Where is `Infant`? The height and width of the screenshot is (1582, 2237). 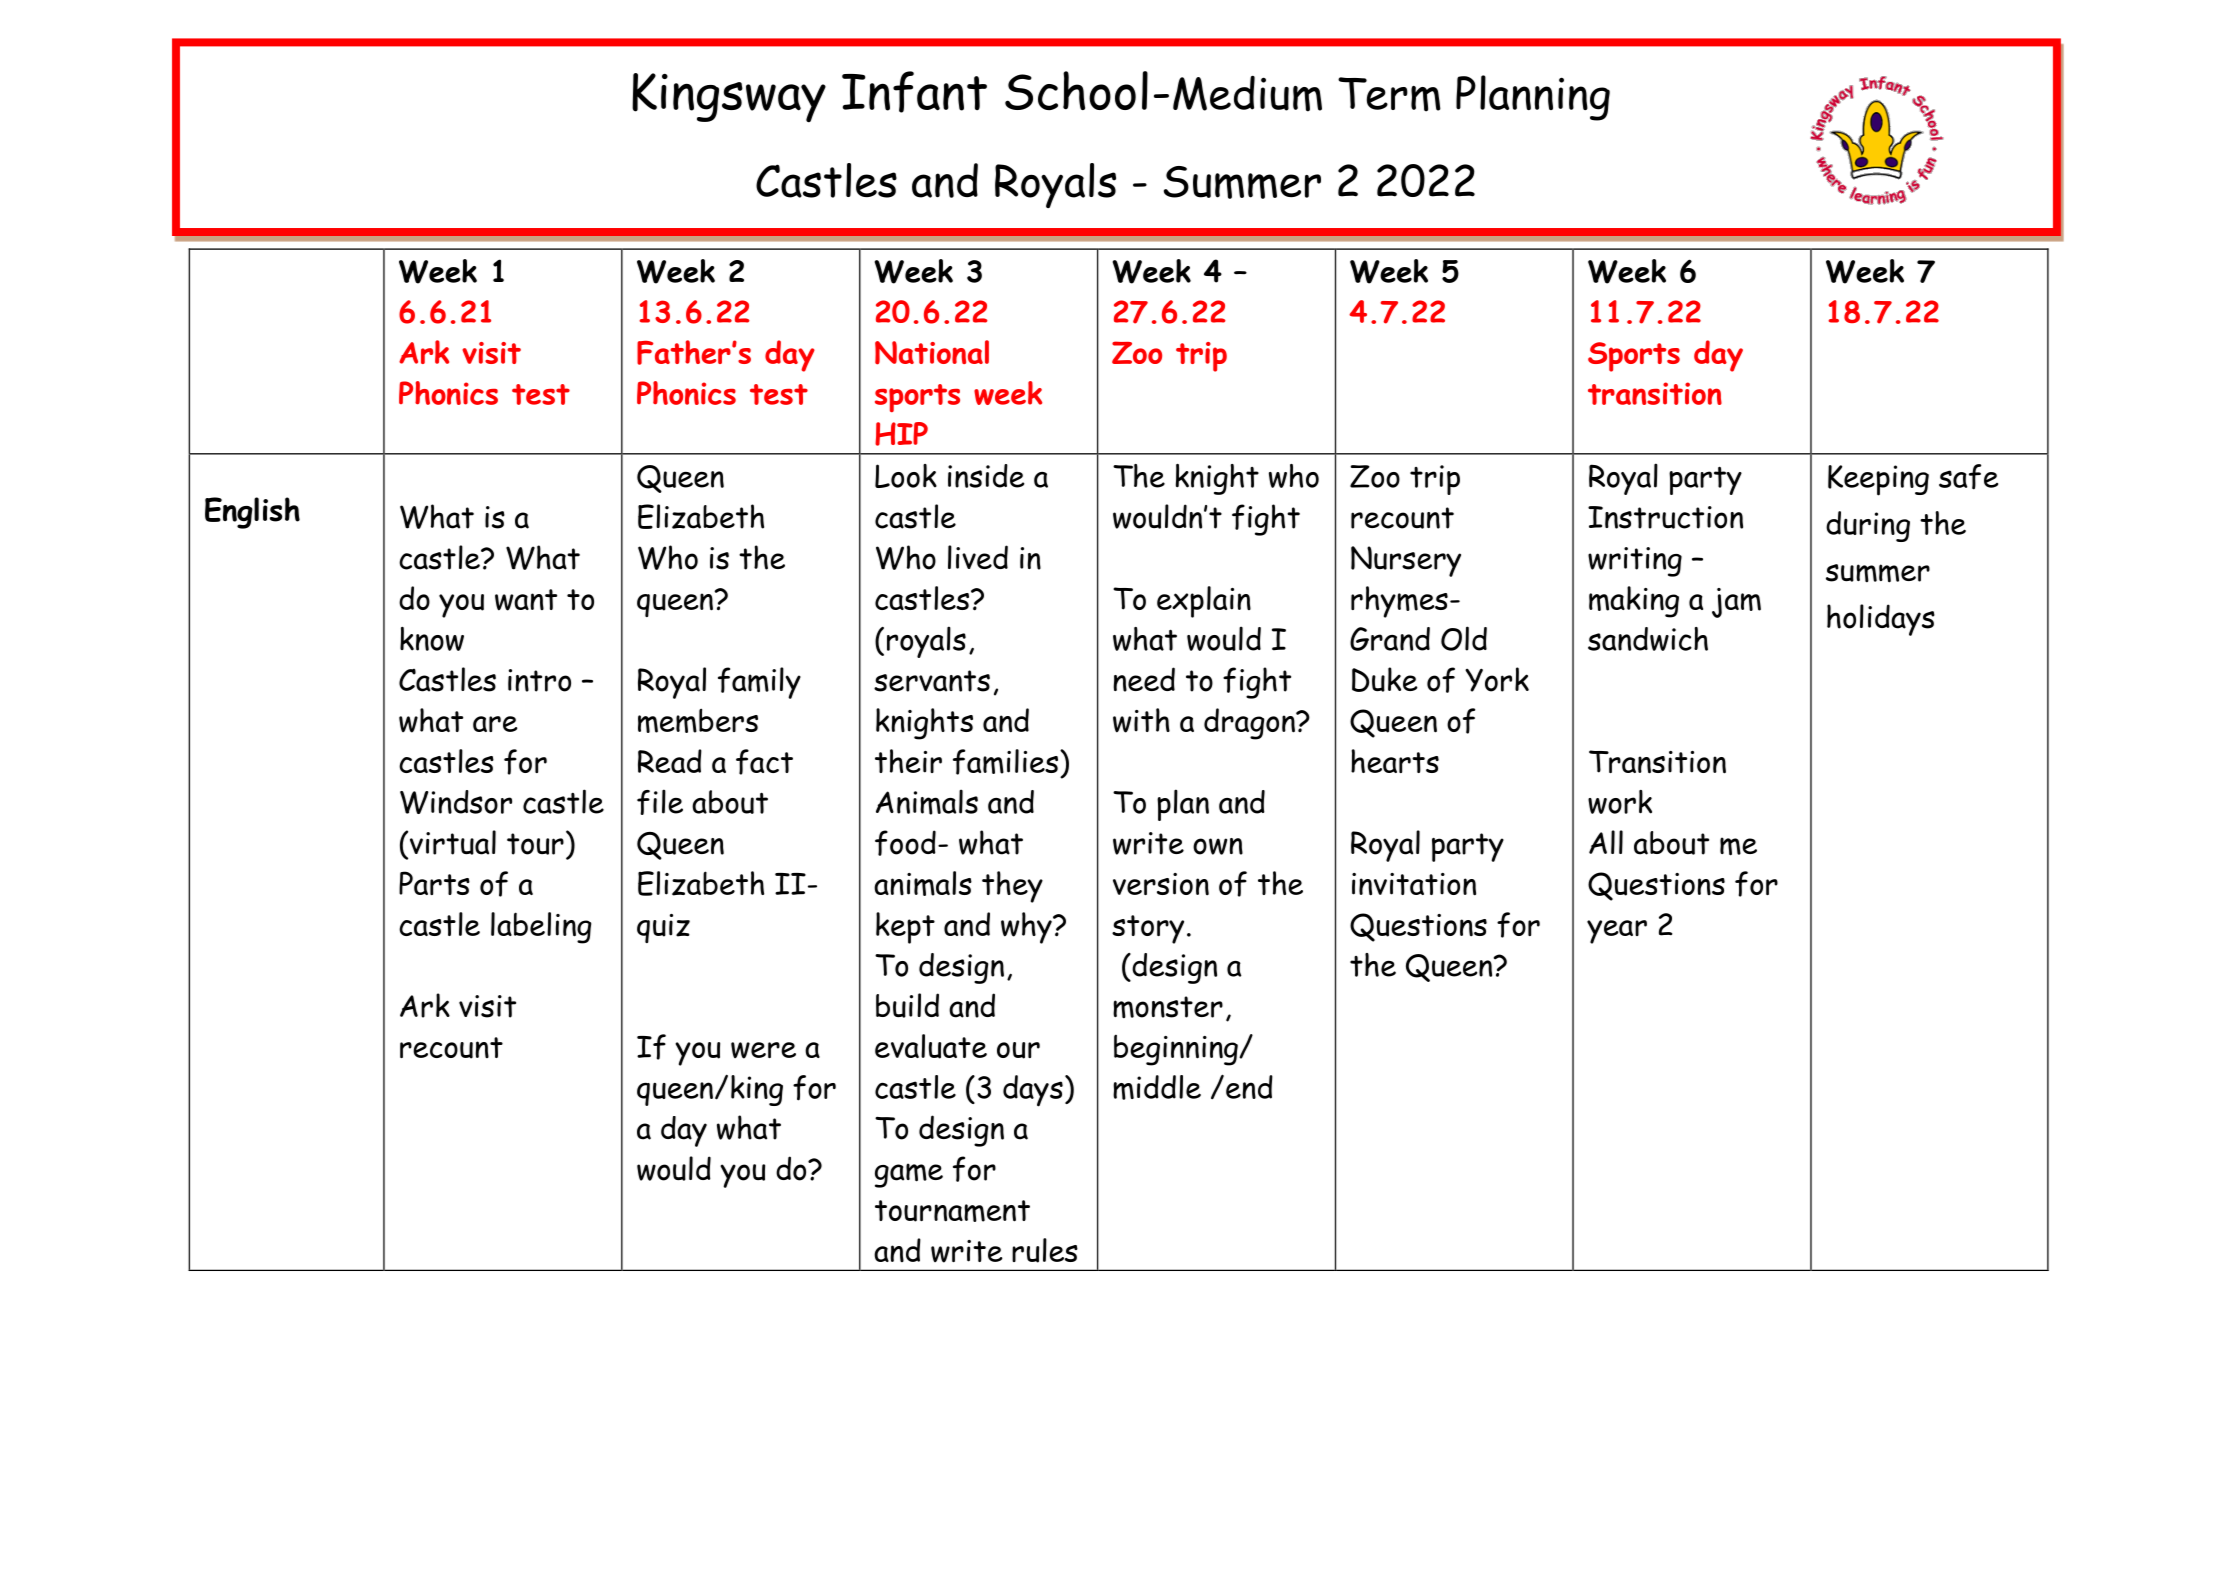 Infant is located at coordinates (914, 92).
